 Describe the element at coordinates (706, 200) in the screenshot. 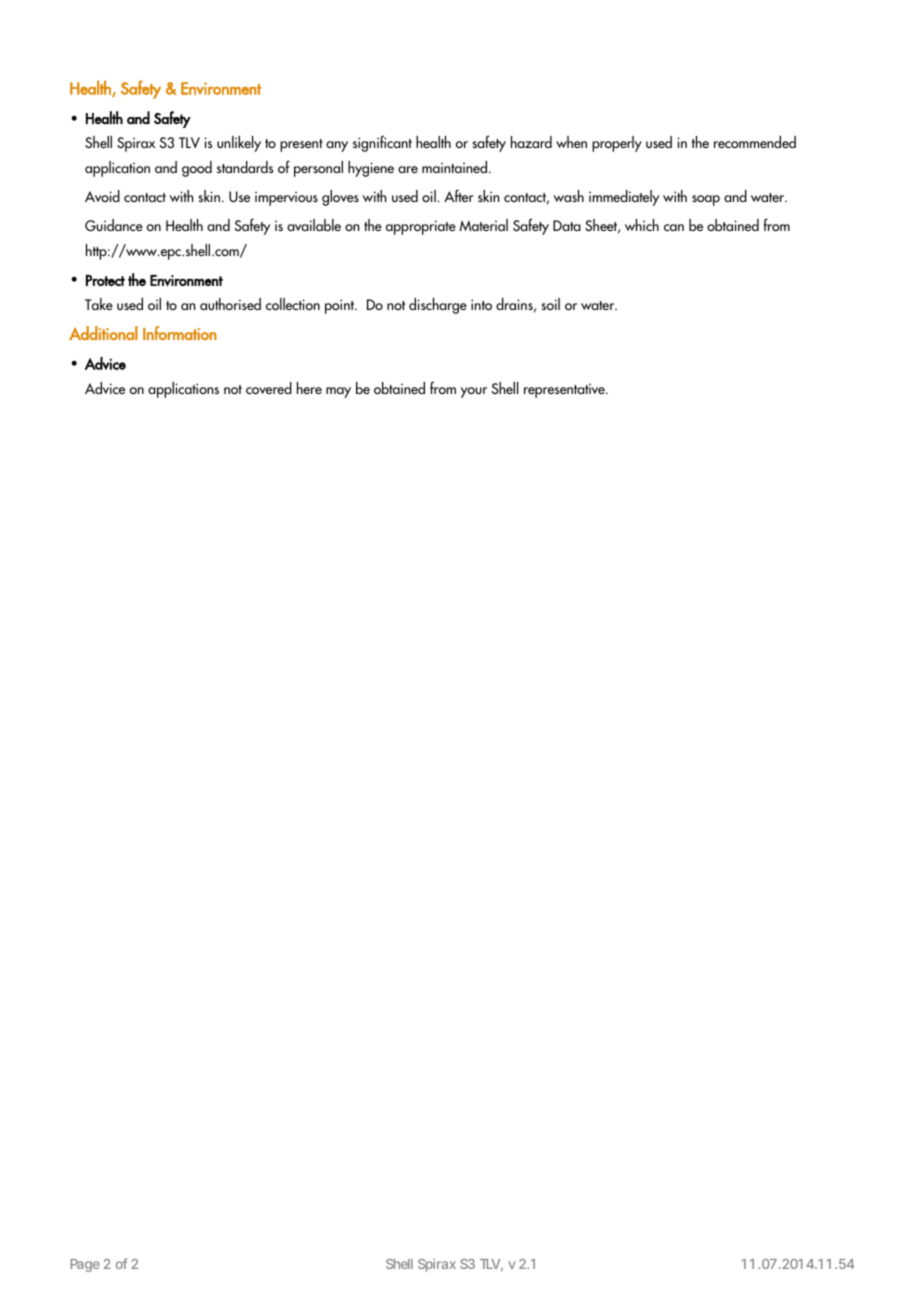

I see `soap` at that location.
